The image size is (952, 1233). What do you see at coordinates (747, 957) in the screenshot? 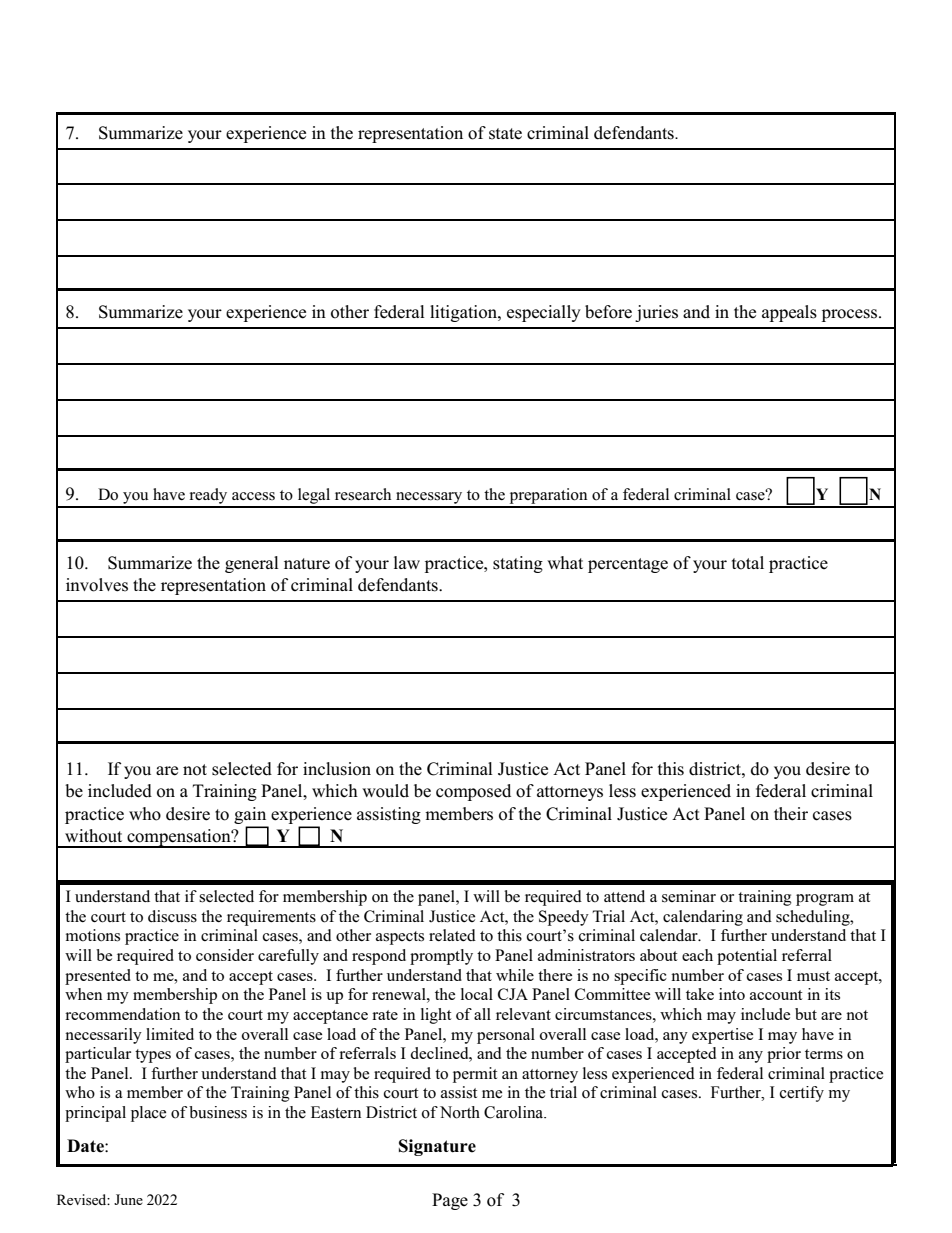
I see `potential` at bounding box center [747, 957].
